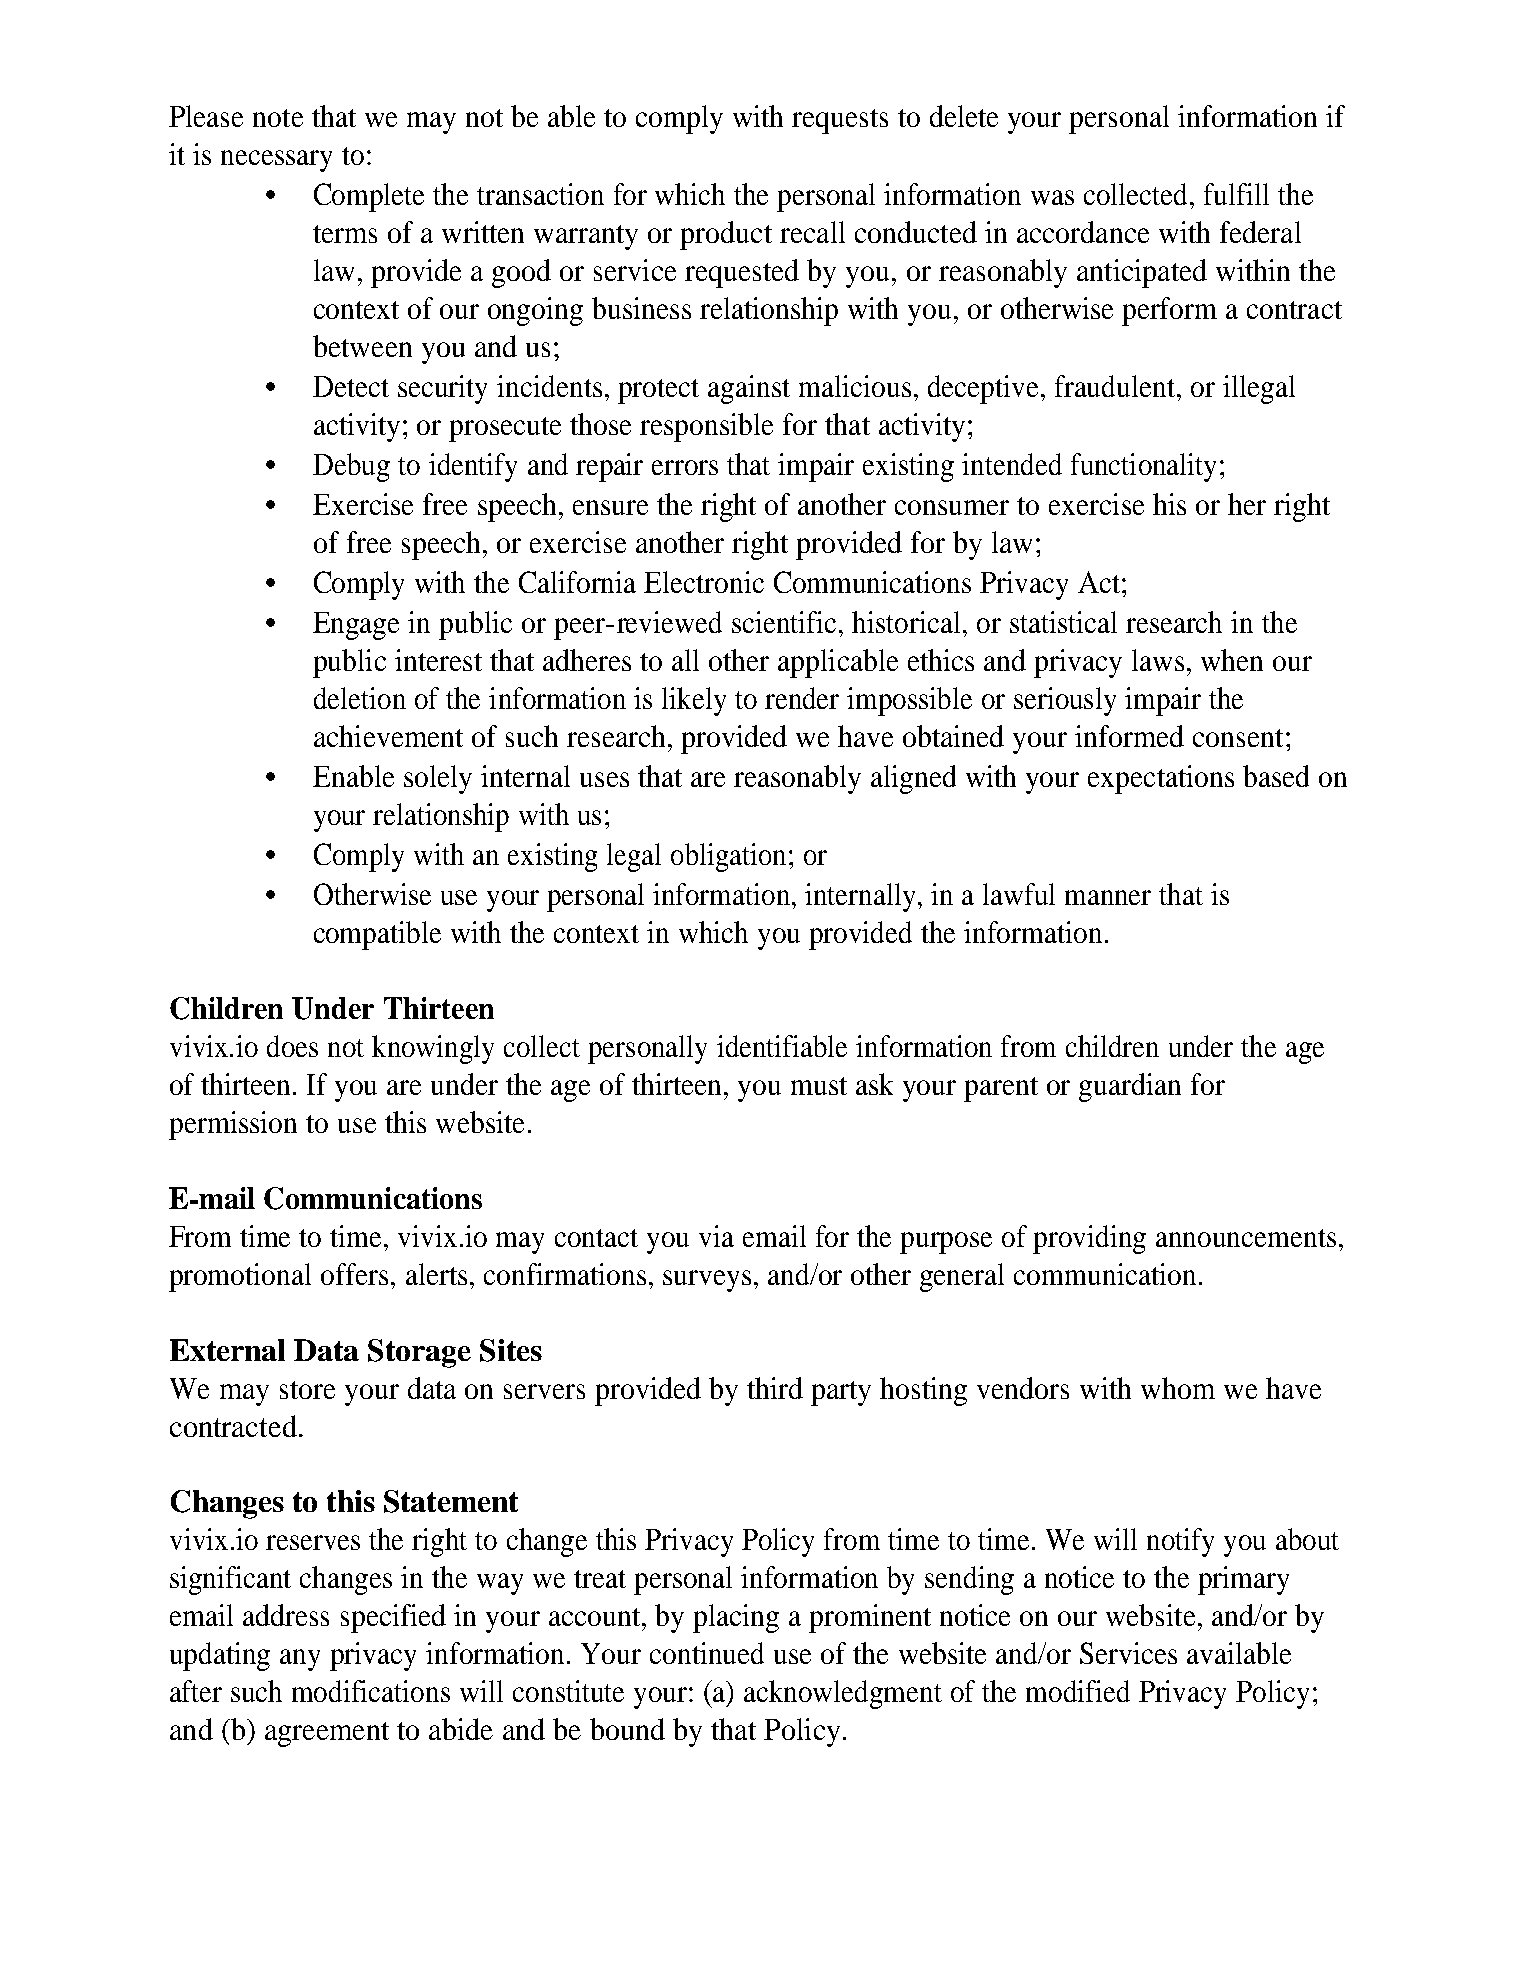 Image resolution: width=1521 pixels, height=1969 pixels. Describe the element at coordinates (1236, 194) in the screenshot. I see `fulfill` at that location.
